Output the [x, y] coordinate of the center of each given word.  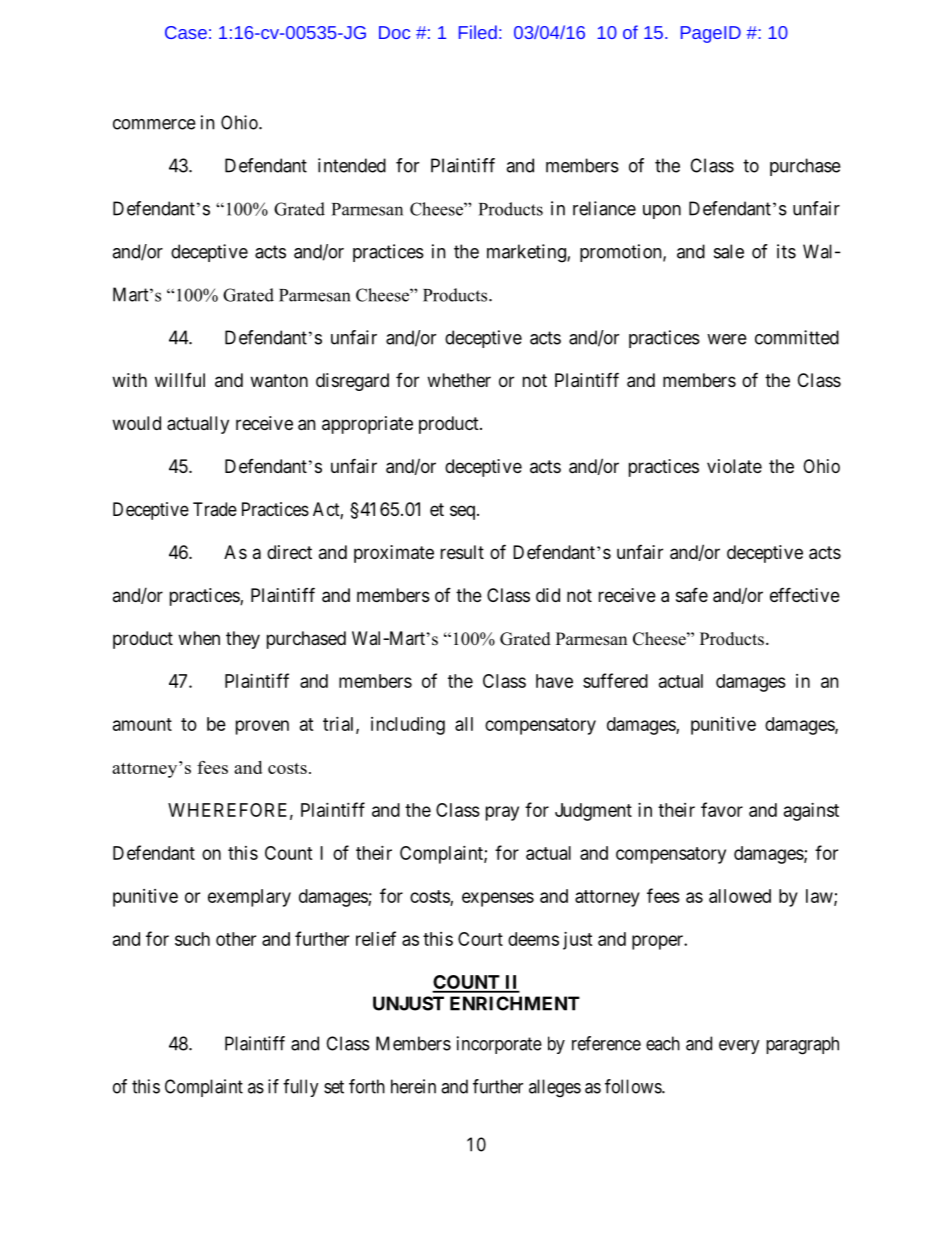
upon [662, 212]
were [727, 339]
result [462, 552]
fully [301, 1088]
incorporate [499, 1045]
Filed [478, 32]
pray [502, 813]
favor [722, 809]
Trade [215, 509]
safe [692, 594]
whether [459, 380]
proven [262, 727]
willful [180, 380]
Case [186, 32]
